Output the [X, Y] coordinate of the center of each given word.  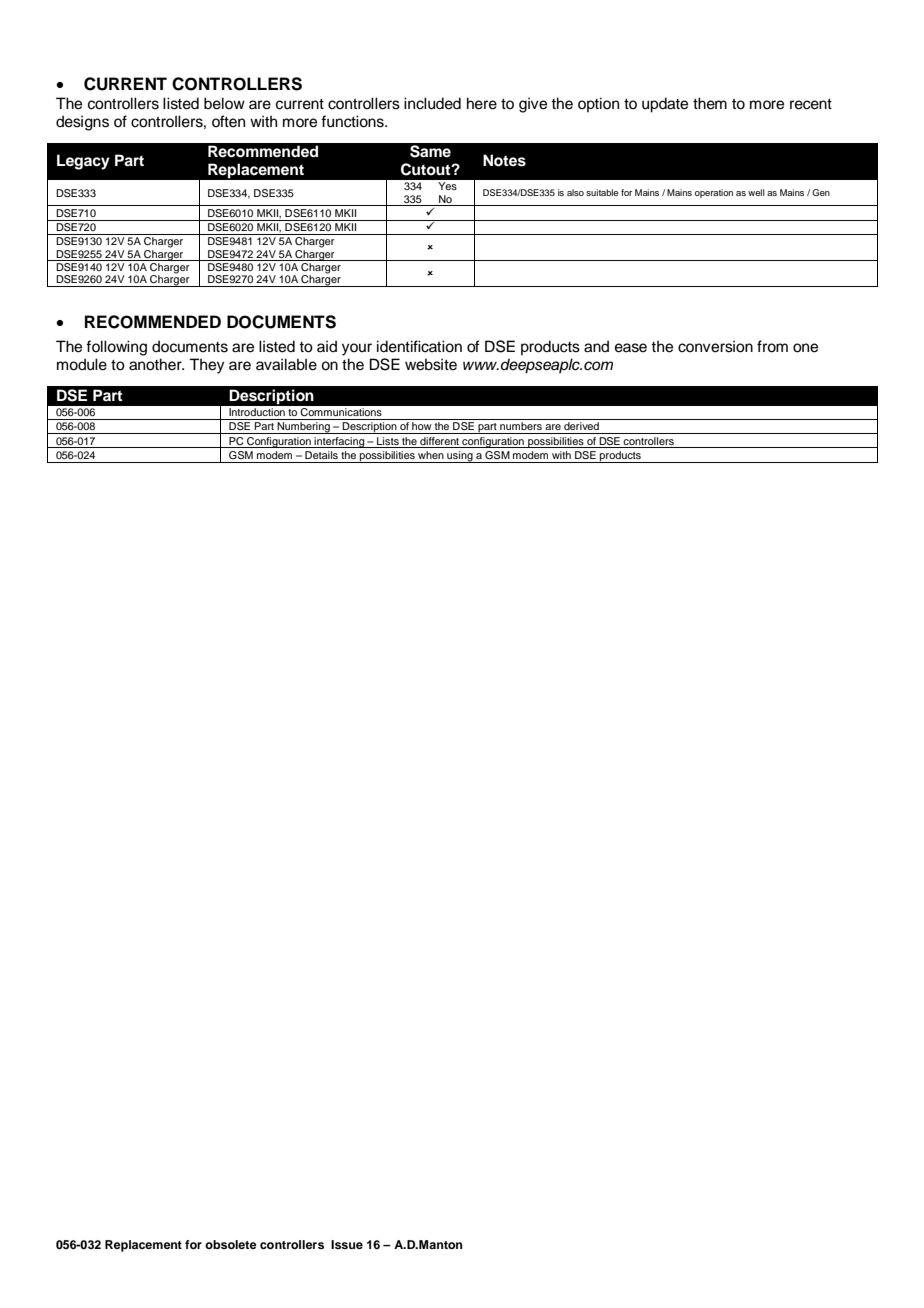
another [156, 364]
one [805, 348]
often [228, 121]
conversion [715, 346]
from [772, 346]
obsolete [231, 1244]
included [432, 103]
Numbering [303, 428]
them [710, 103]
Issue [347, 1244]
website [431, 364]
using [460, 457]
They [207, 366]
